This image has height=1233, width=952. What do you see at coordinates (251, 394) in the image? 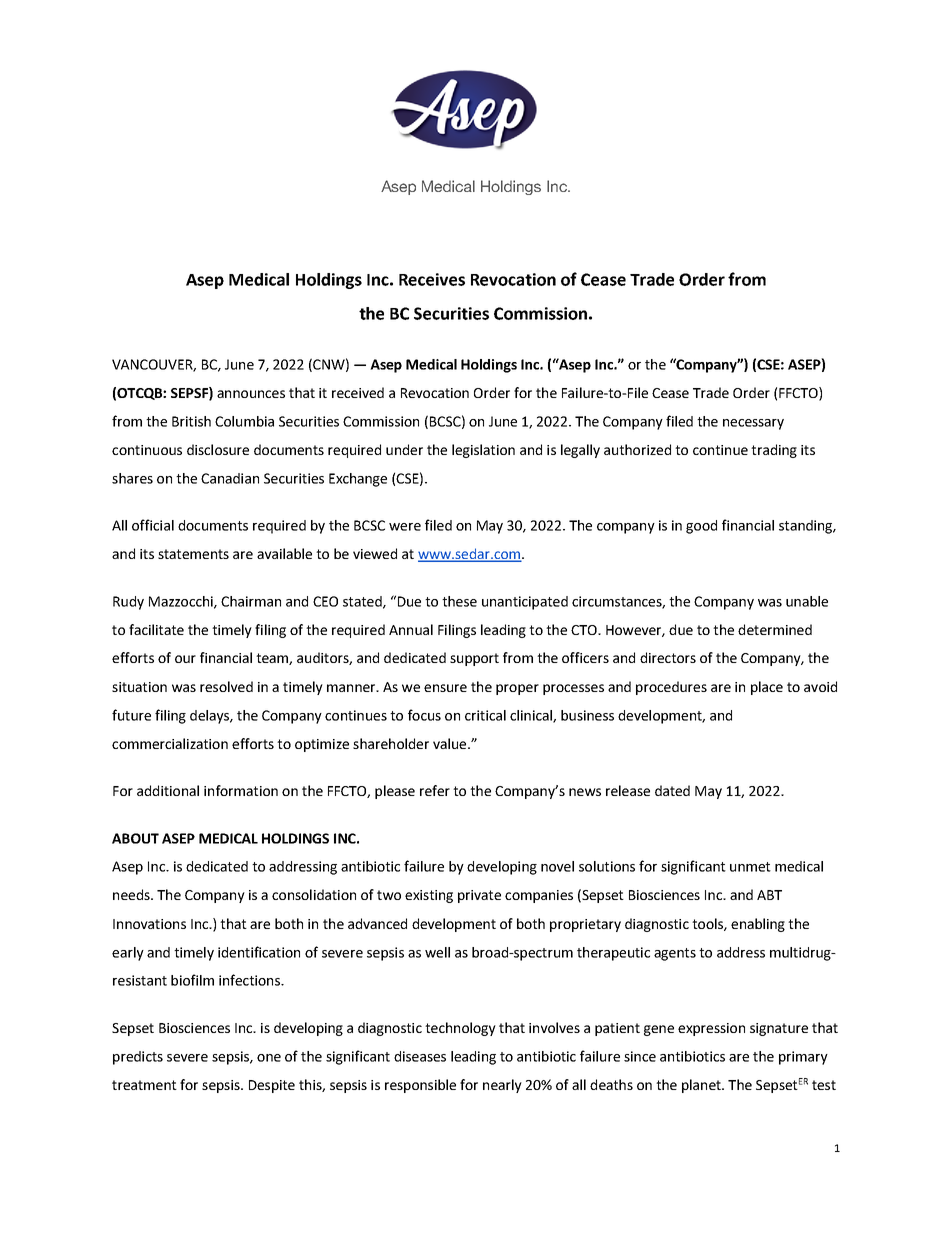
I see `announces` at bounding box center [251, 394].
